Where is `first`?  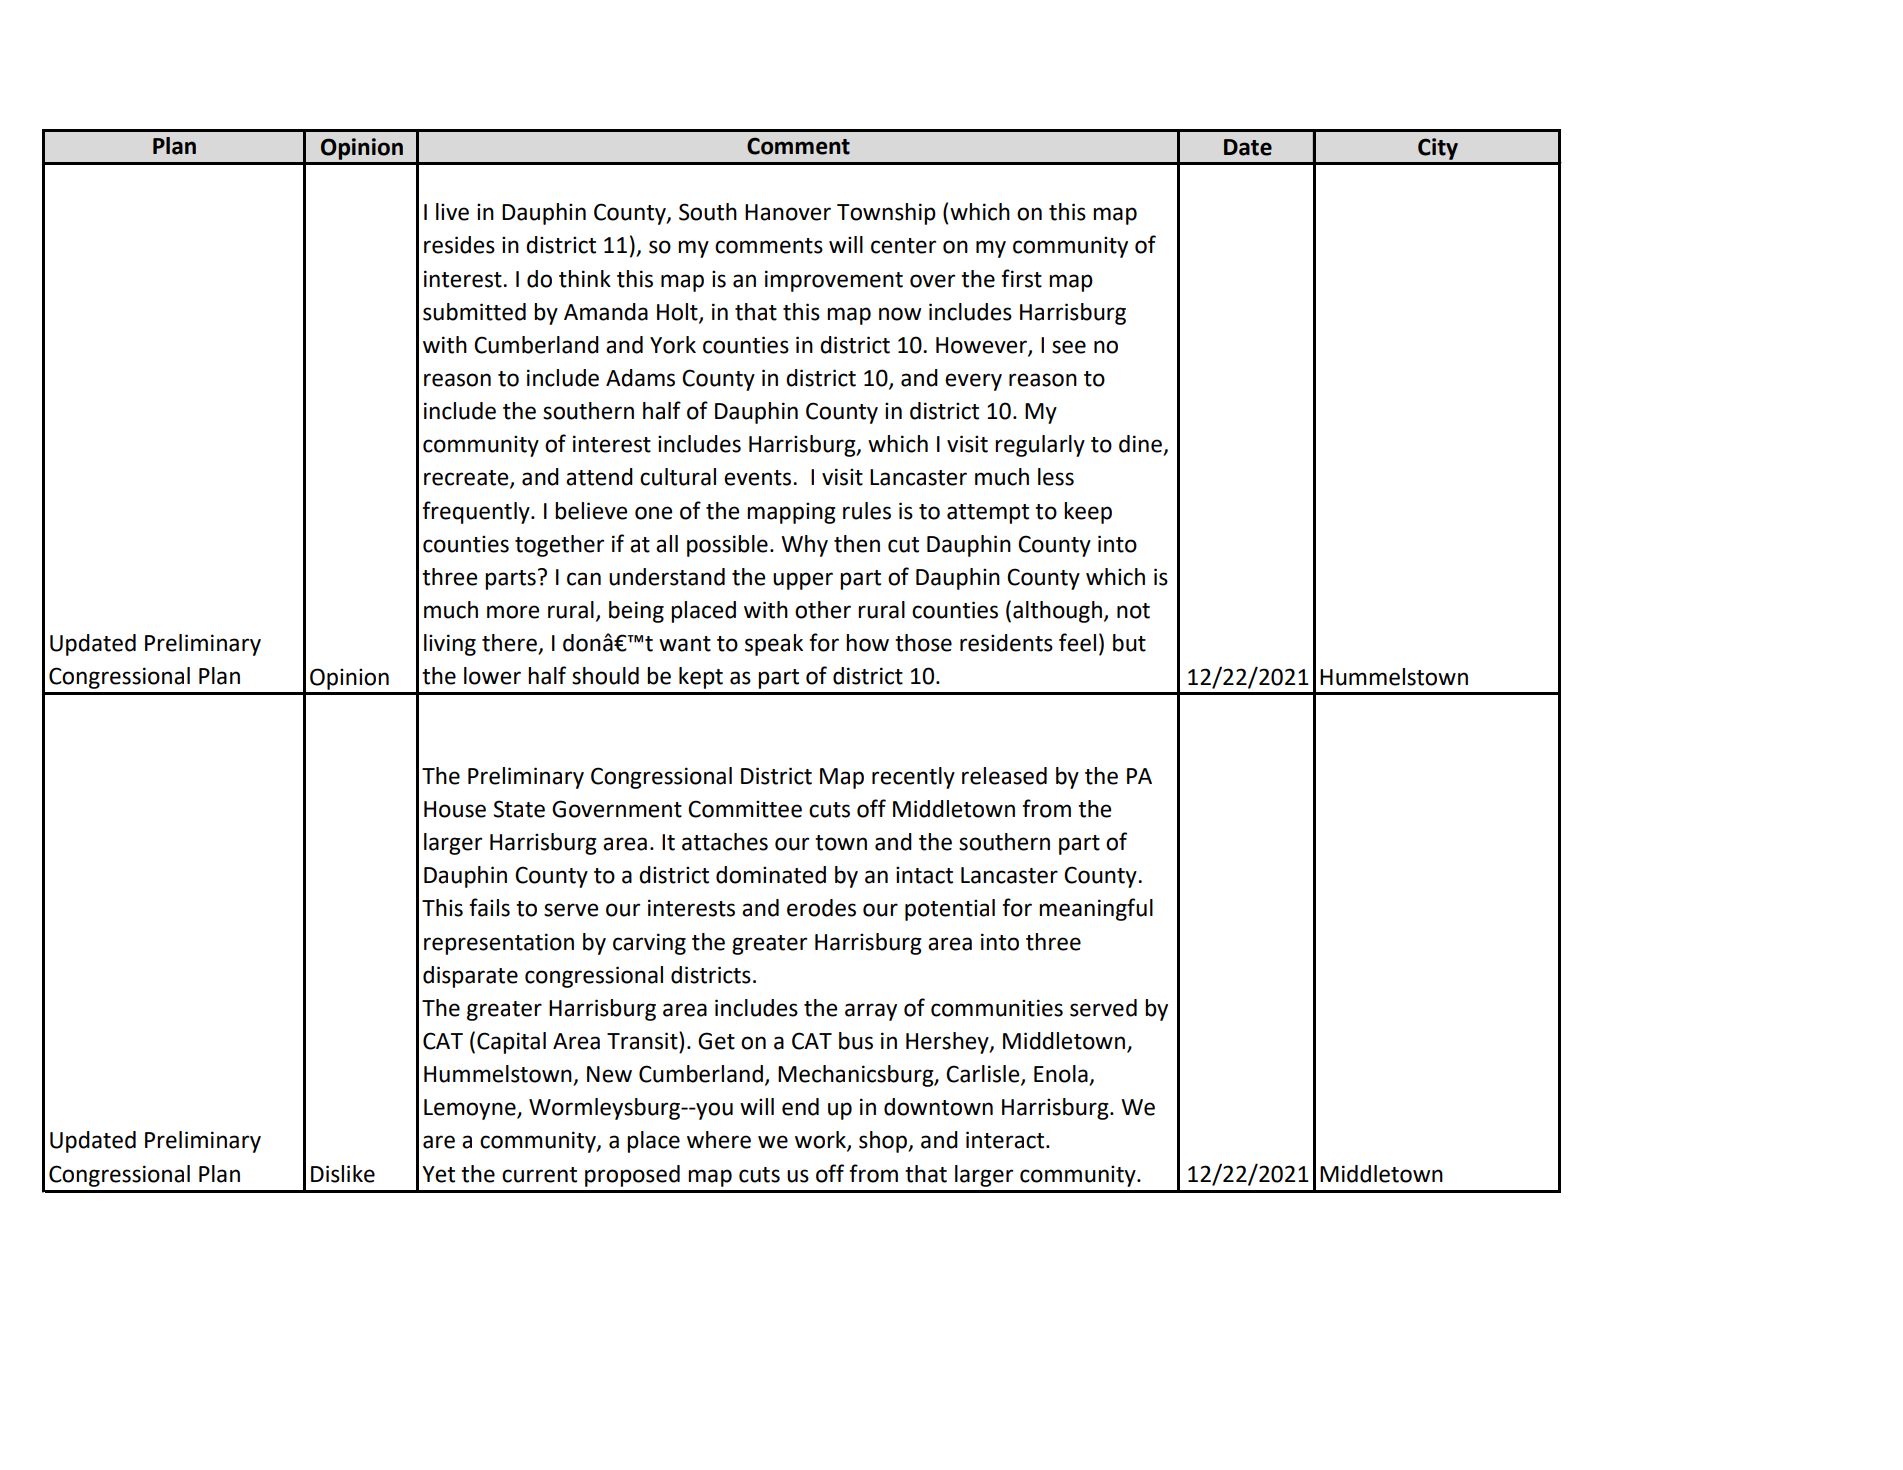
first is located at coordinates (1021, 278).
